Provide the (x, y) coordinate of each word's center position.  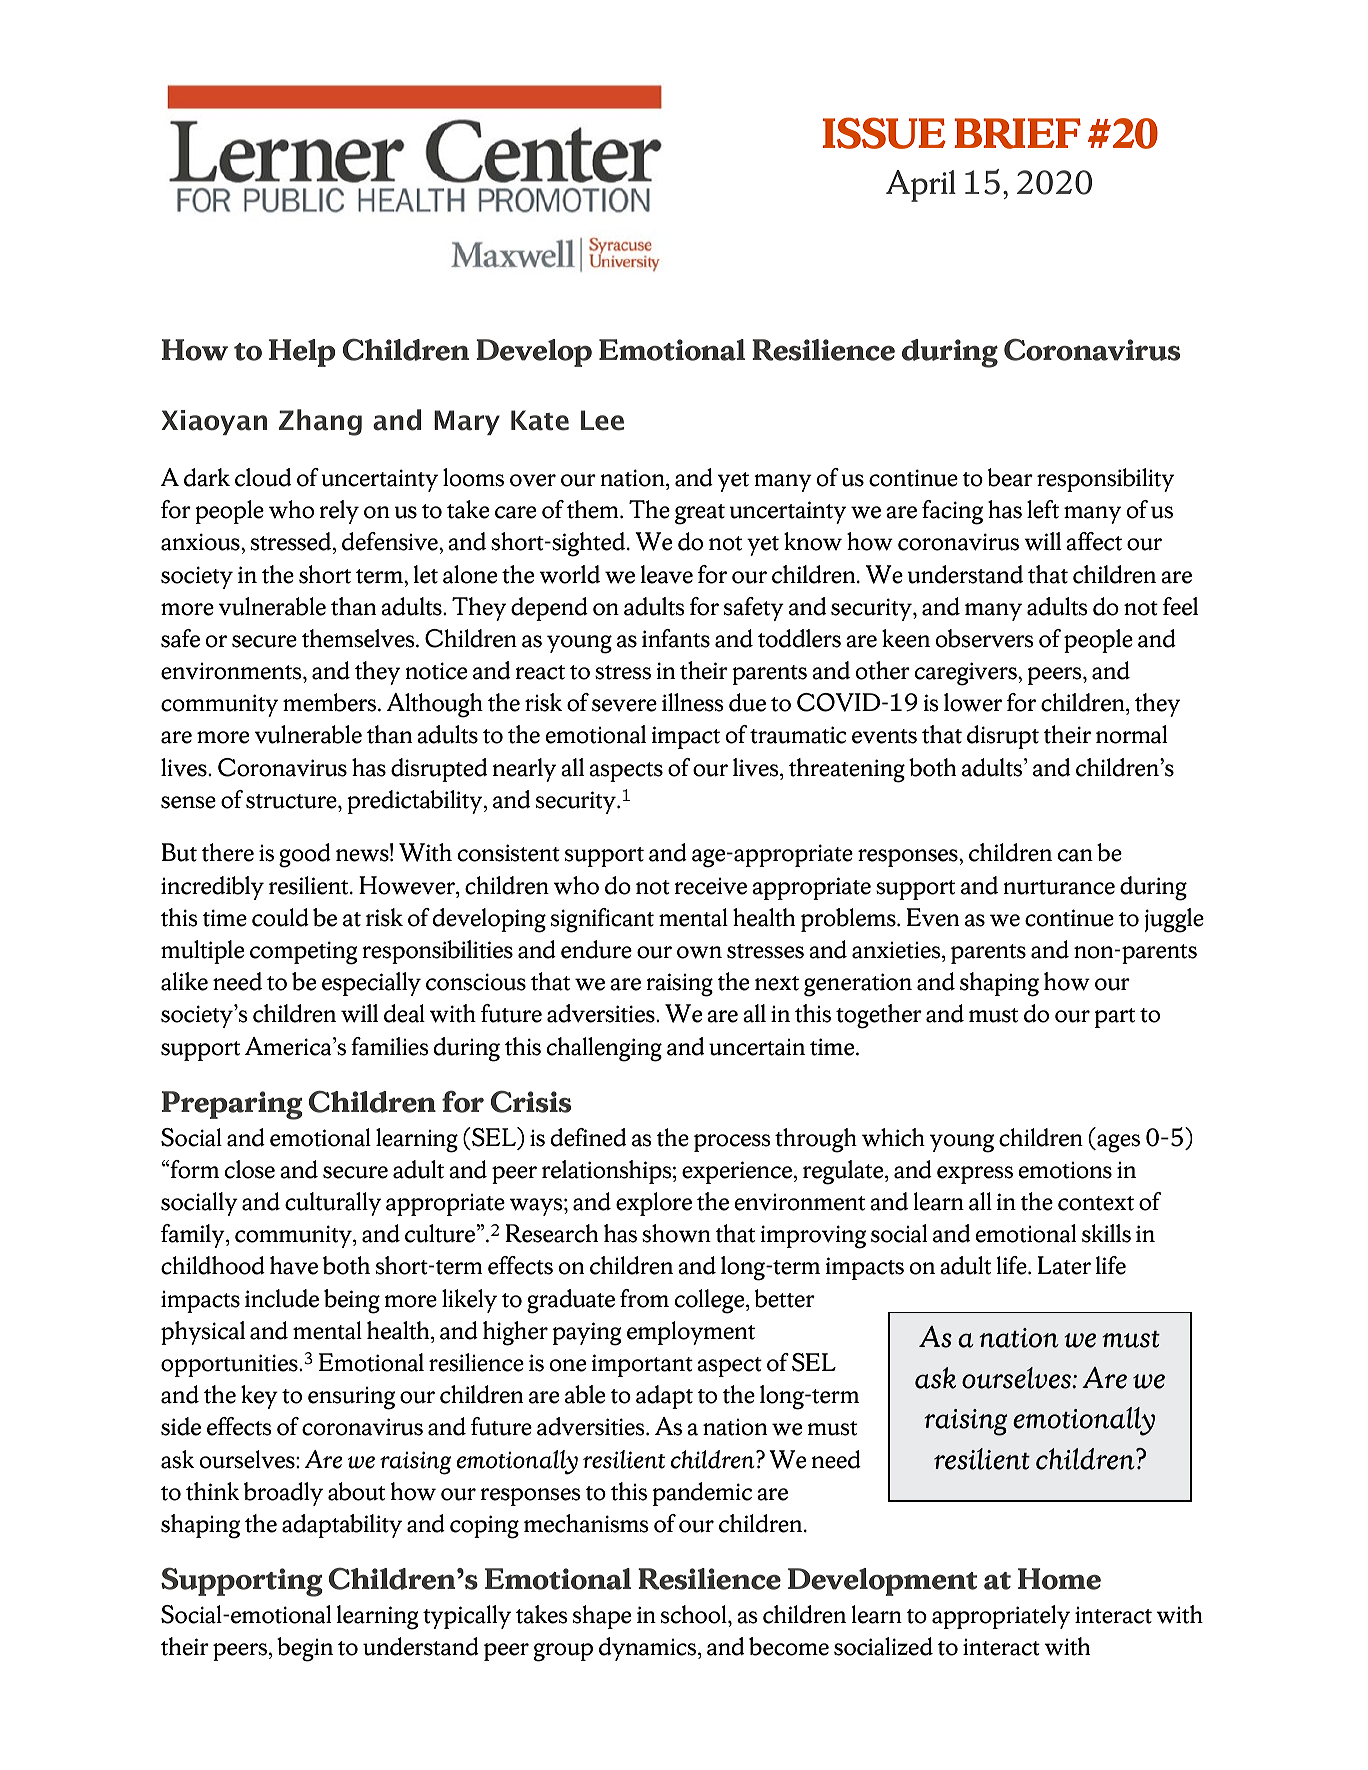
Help (302, 353)
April (921, 186)
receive (711, 886)
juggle (1174, 920)
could (280, 917)
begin (305, 1649)
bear (1010, 477)
